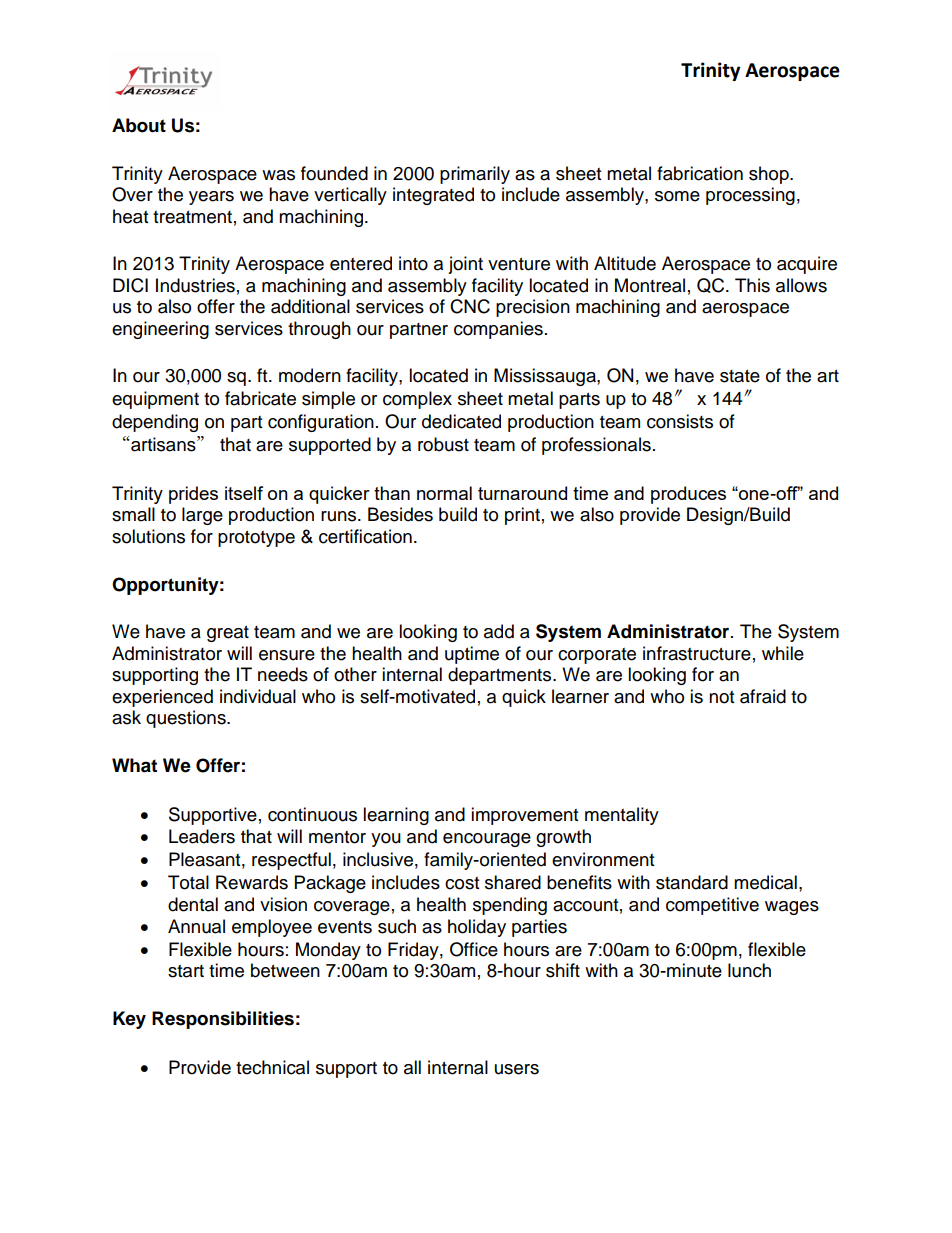 This screenshot has width=952, height=1233. What do you see at coordinates (700, 173) in the screenshot?
I see `fabrication` at bounding box center [700, 173].
